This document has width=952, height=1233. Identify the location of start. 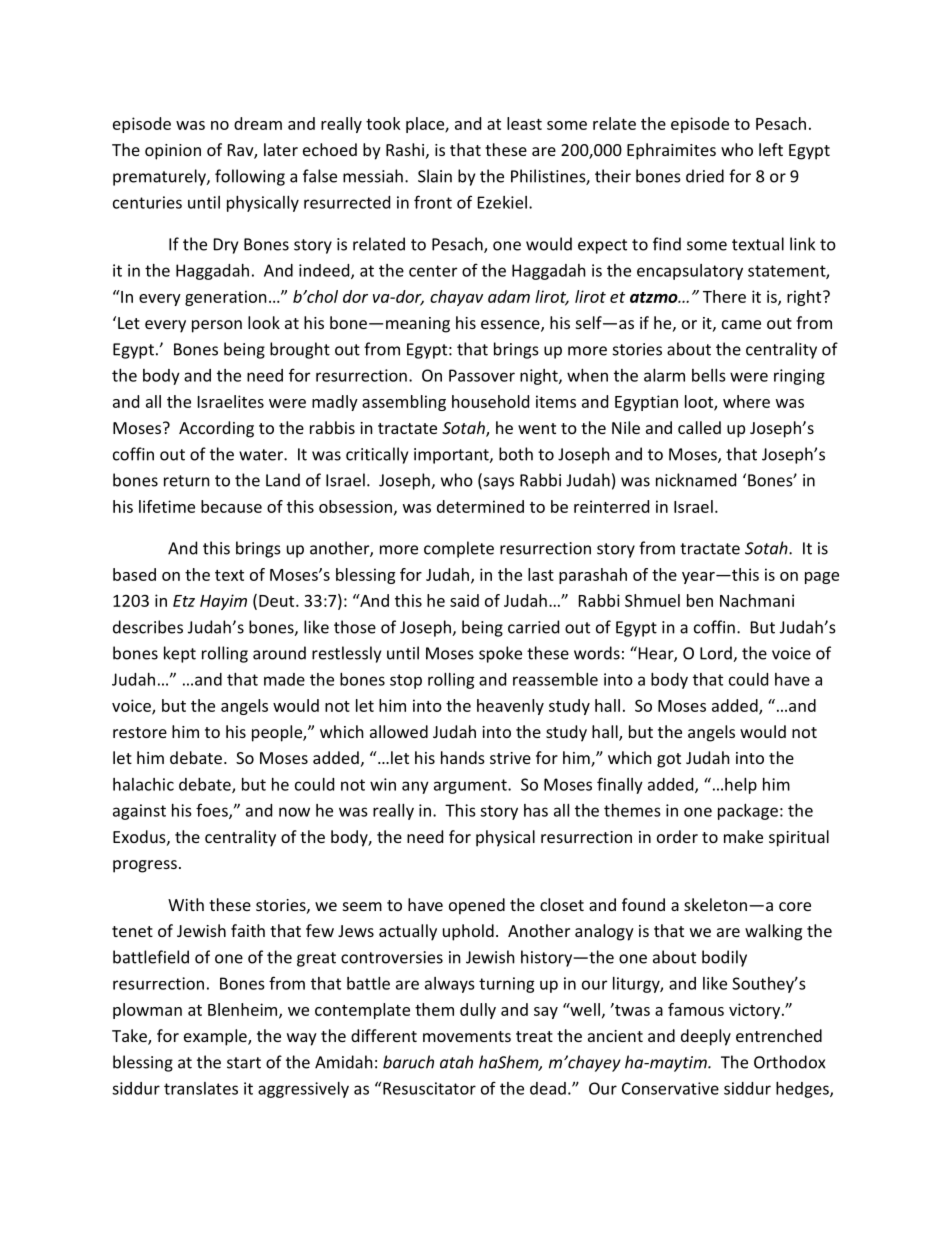
(244, 1063).
